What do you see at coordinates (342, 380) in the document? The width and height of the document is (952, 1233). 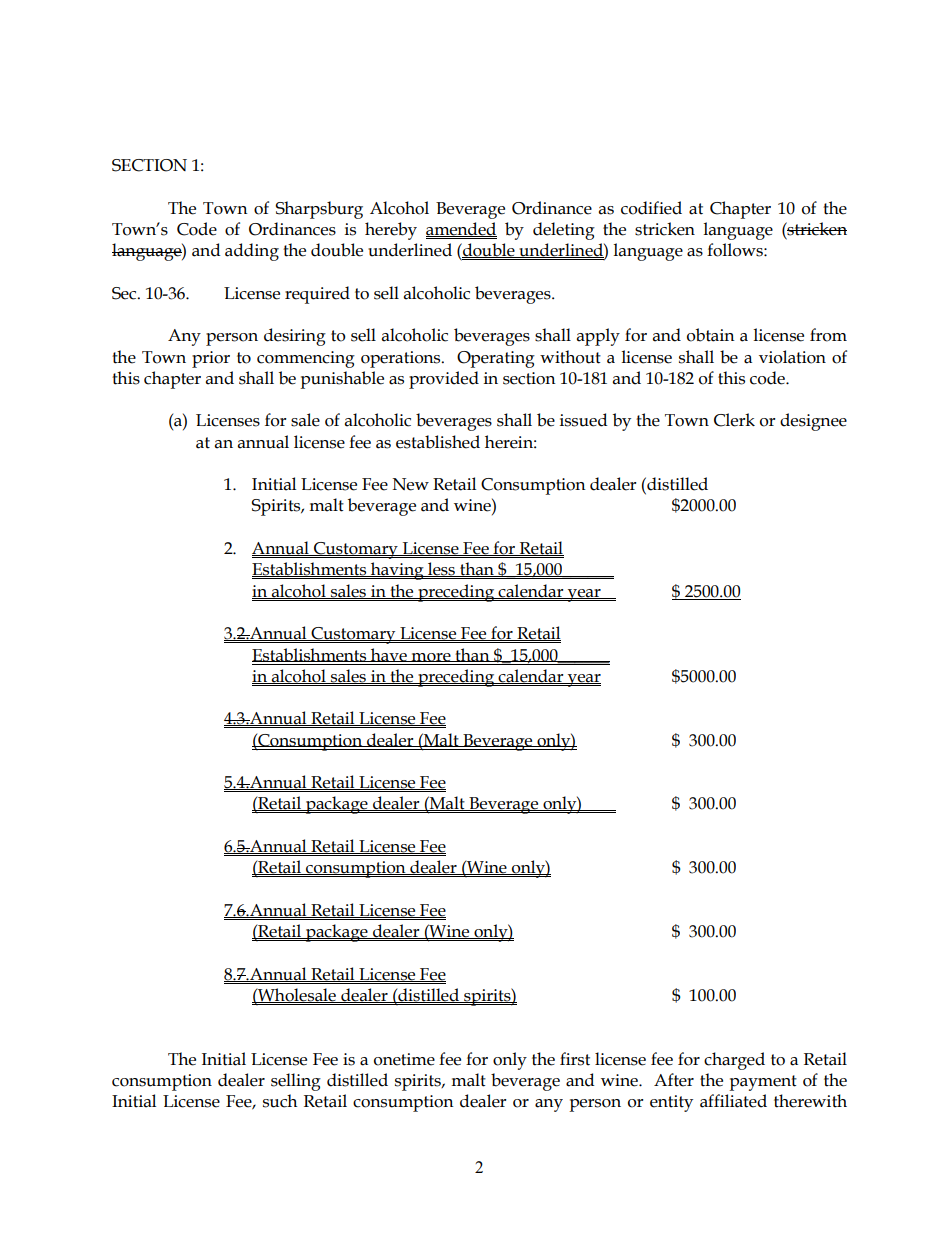 I see `punishable` at bounding box center [342, 380].
